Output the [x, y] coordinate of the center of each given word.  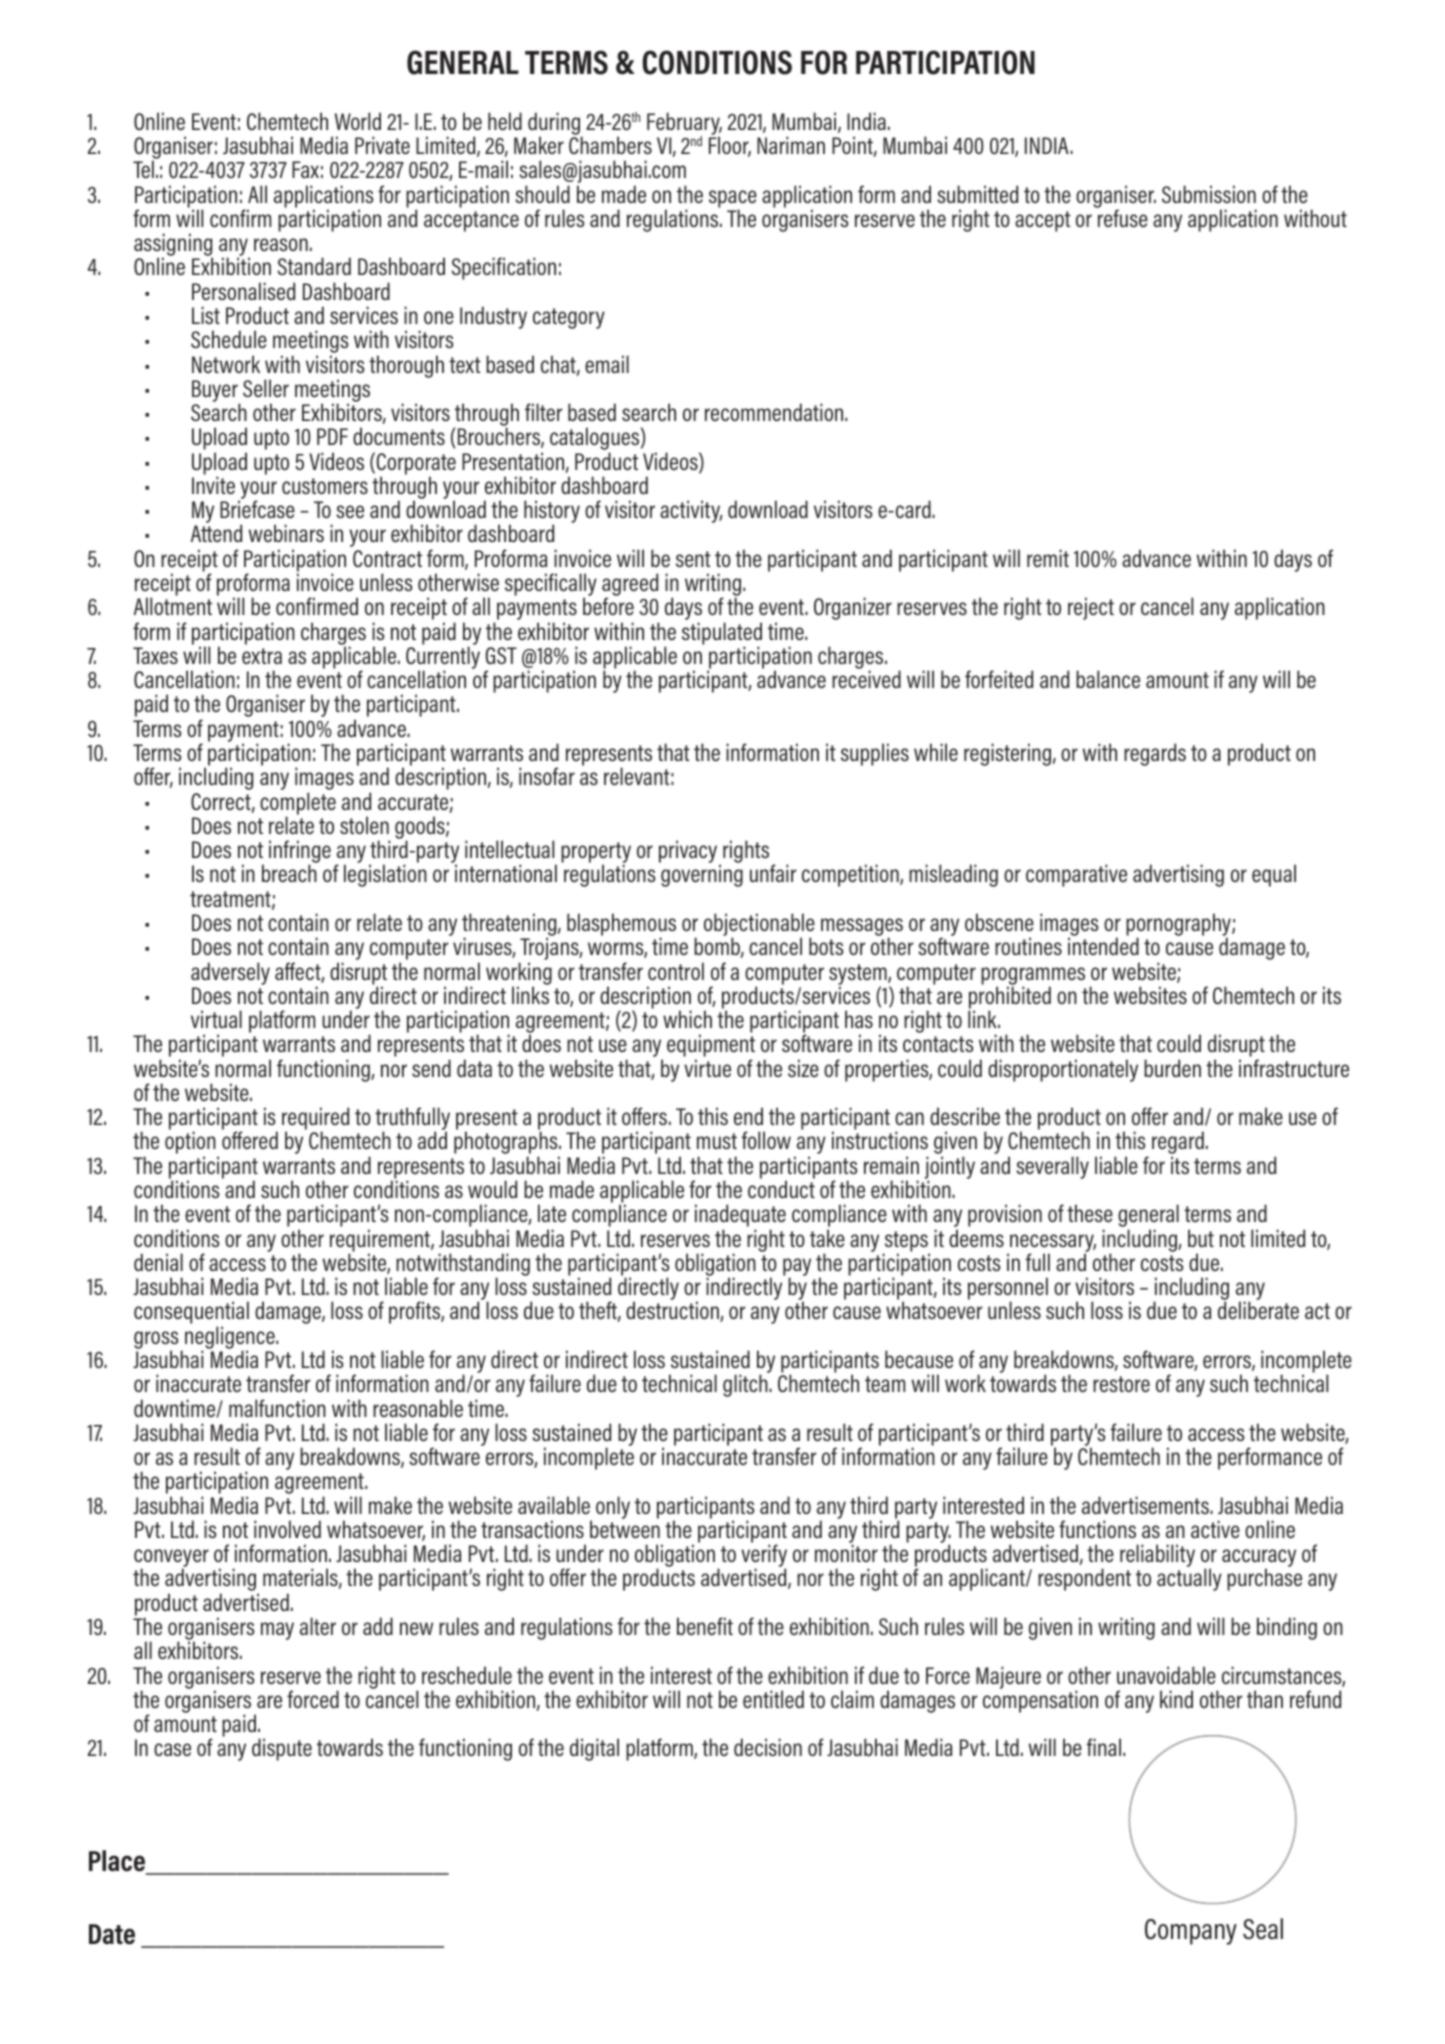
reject [1091, 608]
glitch [746, 1385]
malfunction [277, 1408]
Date [112, 1934]
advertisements [1146, 1505]
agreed [630, 586]
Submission [1209, 194]
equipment [711, 1047]
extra [262, 656]
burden [1172, 1068]
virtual [216, 1019]
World [358, 121]
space [733, 200]
